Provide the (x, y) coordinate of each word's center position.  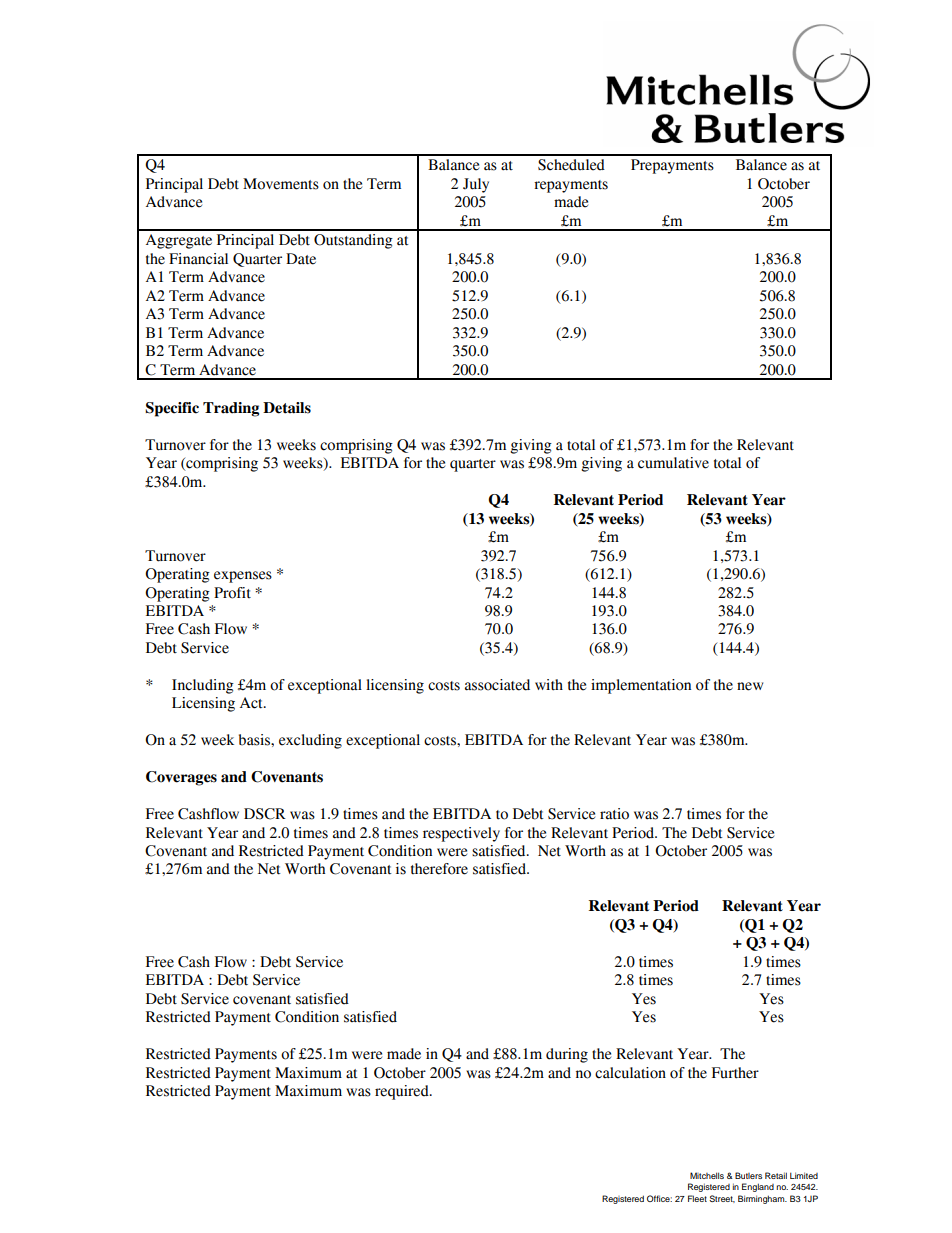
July (476, 185)
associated (497, 685)
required (403, 1092)
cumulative (673, 463)
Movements (281, 184)
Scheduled (571, 165)
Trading (231, 409)
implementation (641, 686)
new (750, 686)
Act (252, 703)
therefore (439, 869)
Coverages (181, 778)
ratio (614, 814)
